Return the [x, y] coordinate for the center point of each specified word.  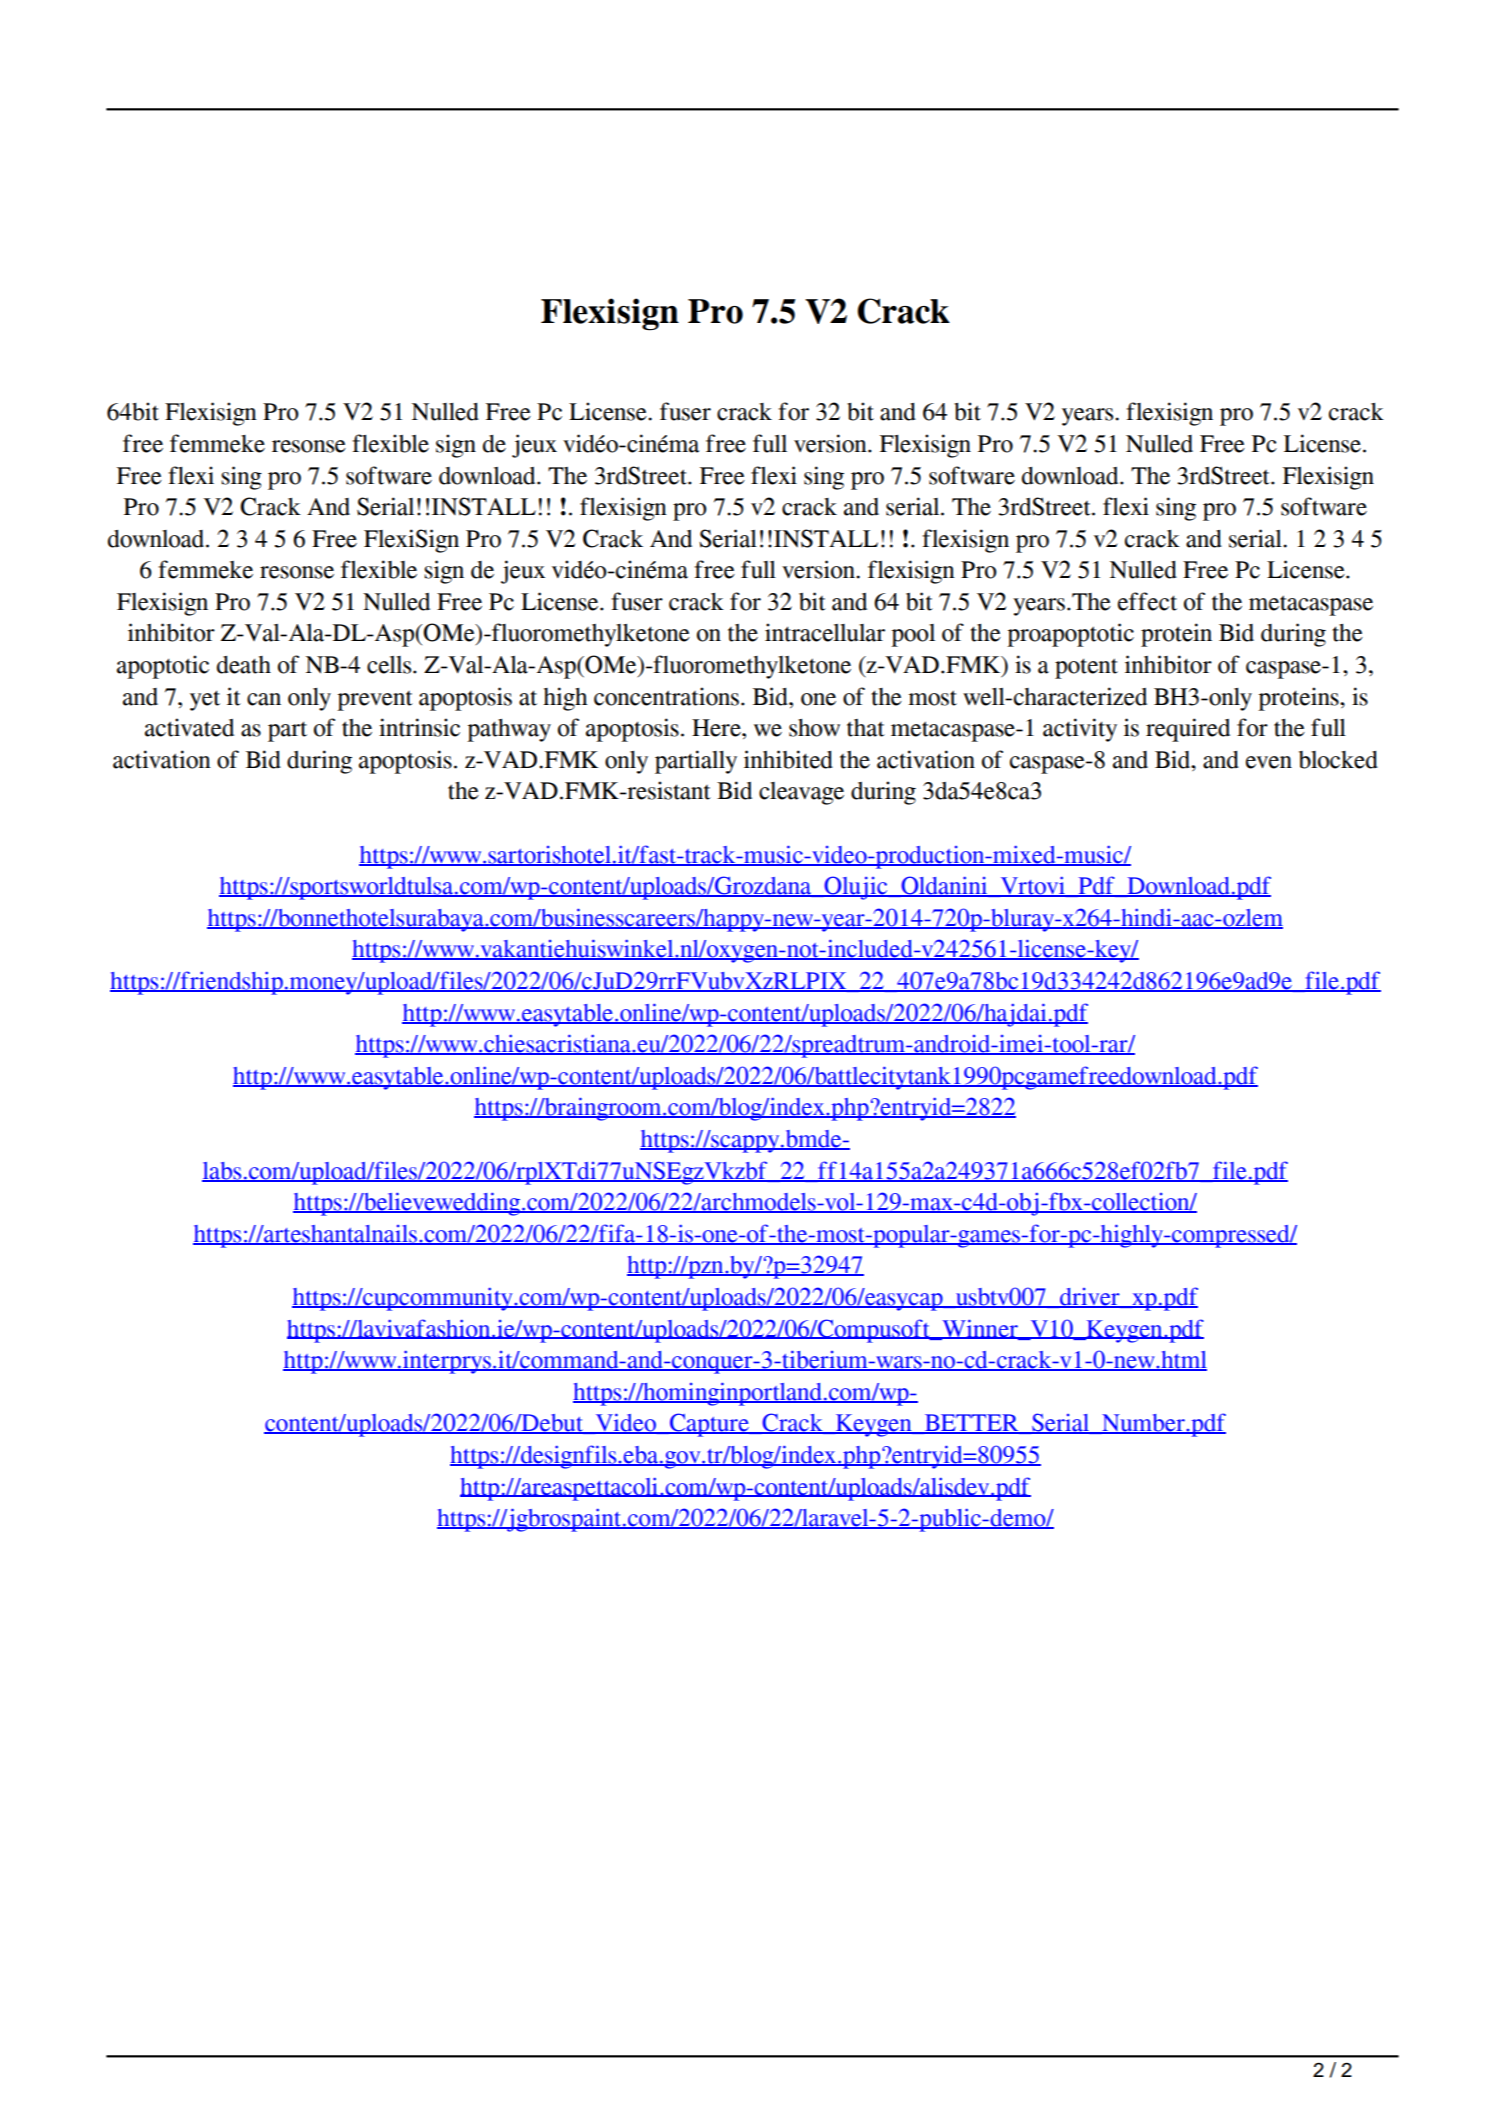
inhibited [788, 759]
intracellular [825, 632]
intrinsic [419, 727]
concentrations [666, 696]
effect [1147, 601]
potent [1086, 668]
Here [717, 728]
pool [913, 635]
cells [390, 665]
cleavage [801, 793]
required [1188, 730]
